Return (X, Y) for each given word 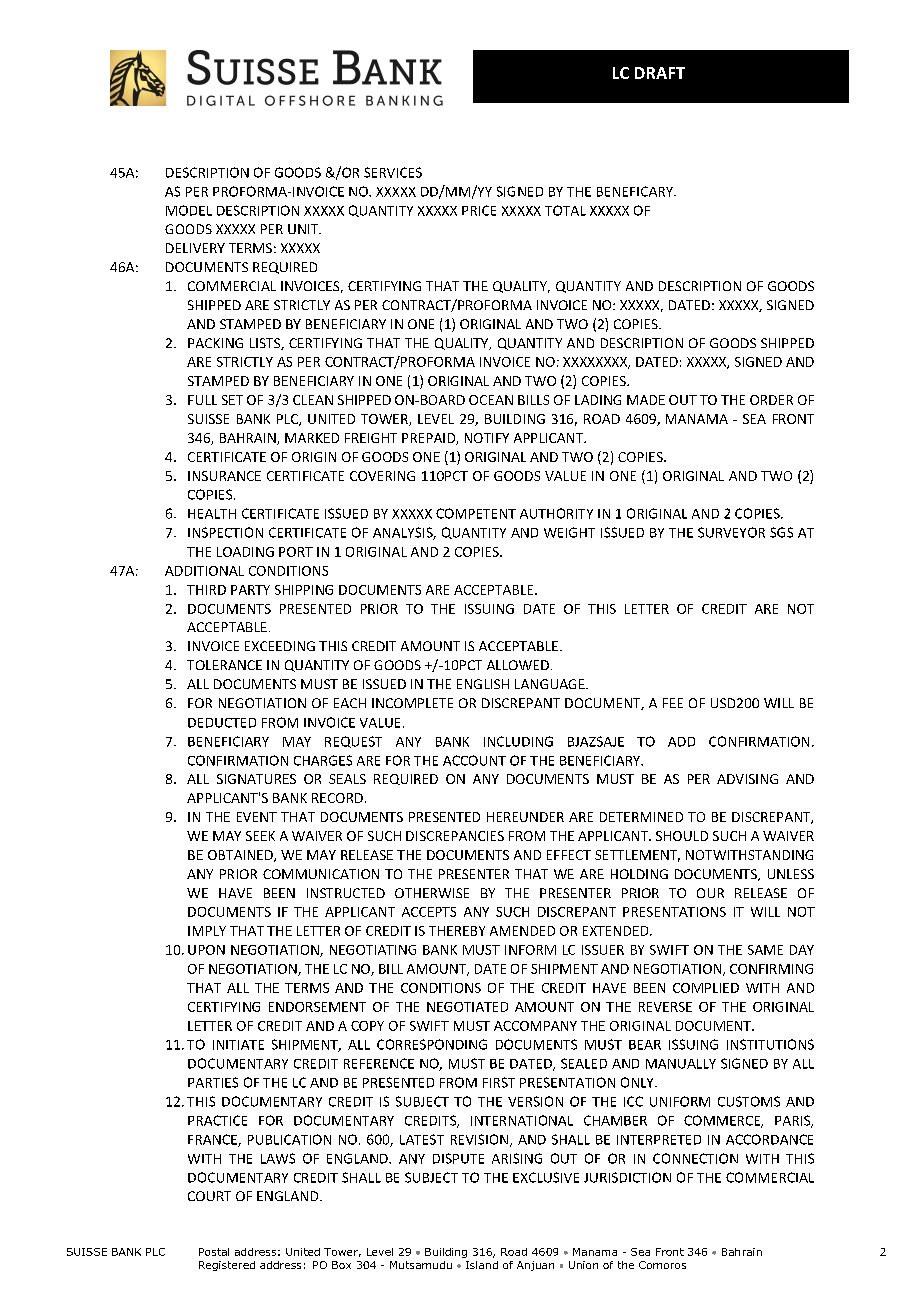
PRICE (479, 210)
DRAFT (660, 73)
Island (482, 1265)
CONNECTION (695, 1158)
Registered (227, 1266)
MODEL (189, 210)
